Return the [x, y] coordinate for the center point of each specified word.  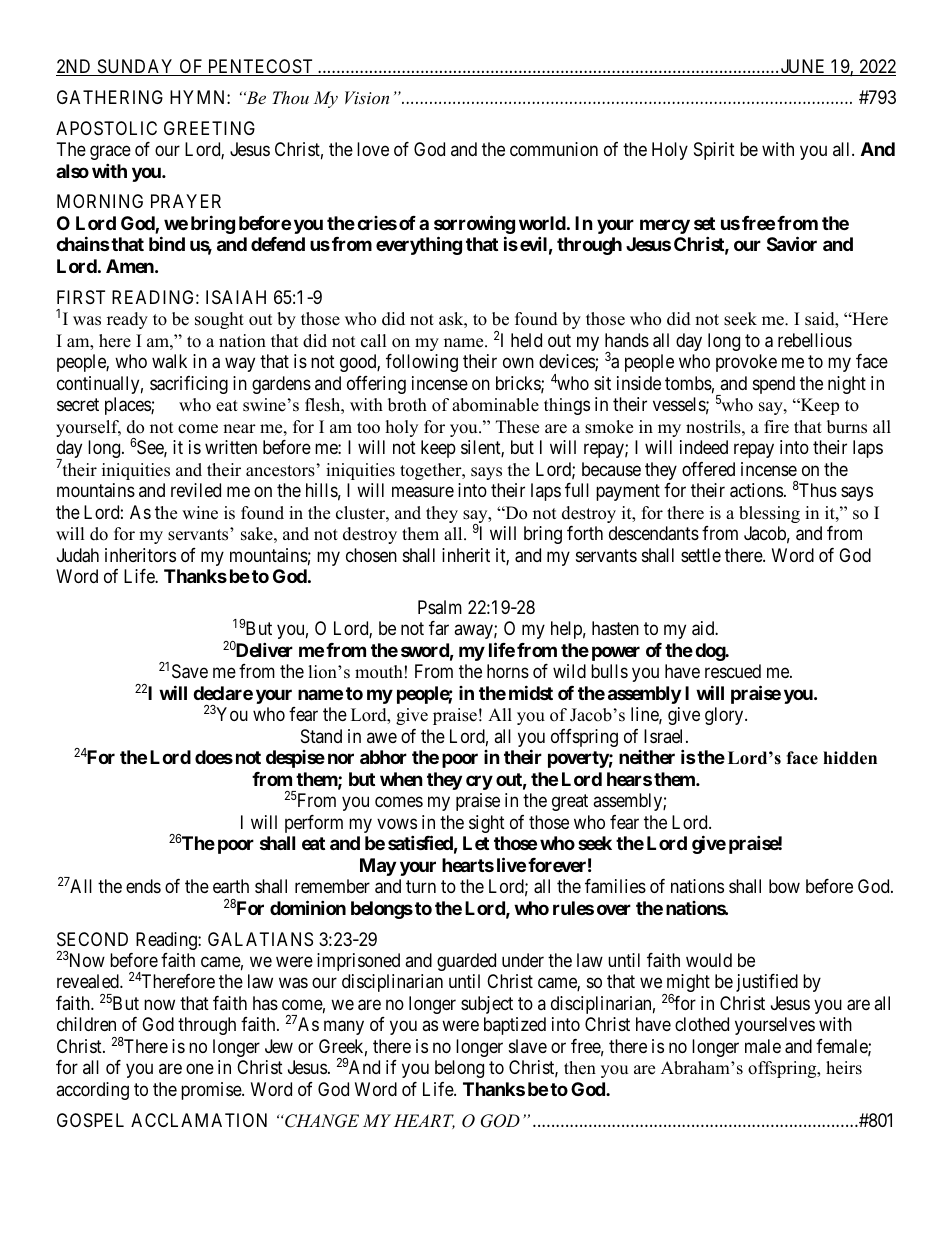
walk [169, 361]
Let [476, 843]
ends [143, 886]
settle [701, 555]
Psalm [440, 607]
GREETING [209, 128]
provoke [746, 363]
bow [784, 886]
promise [212, 1091]
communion [554, 149]
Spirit [714, 151]
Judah [78, 555]
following [422, 363]
